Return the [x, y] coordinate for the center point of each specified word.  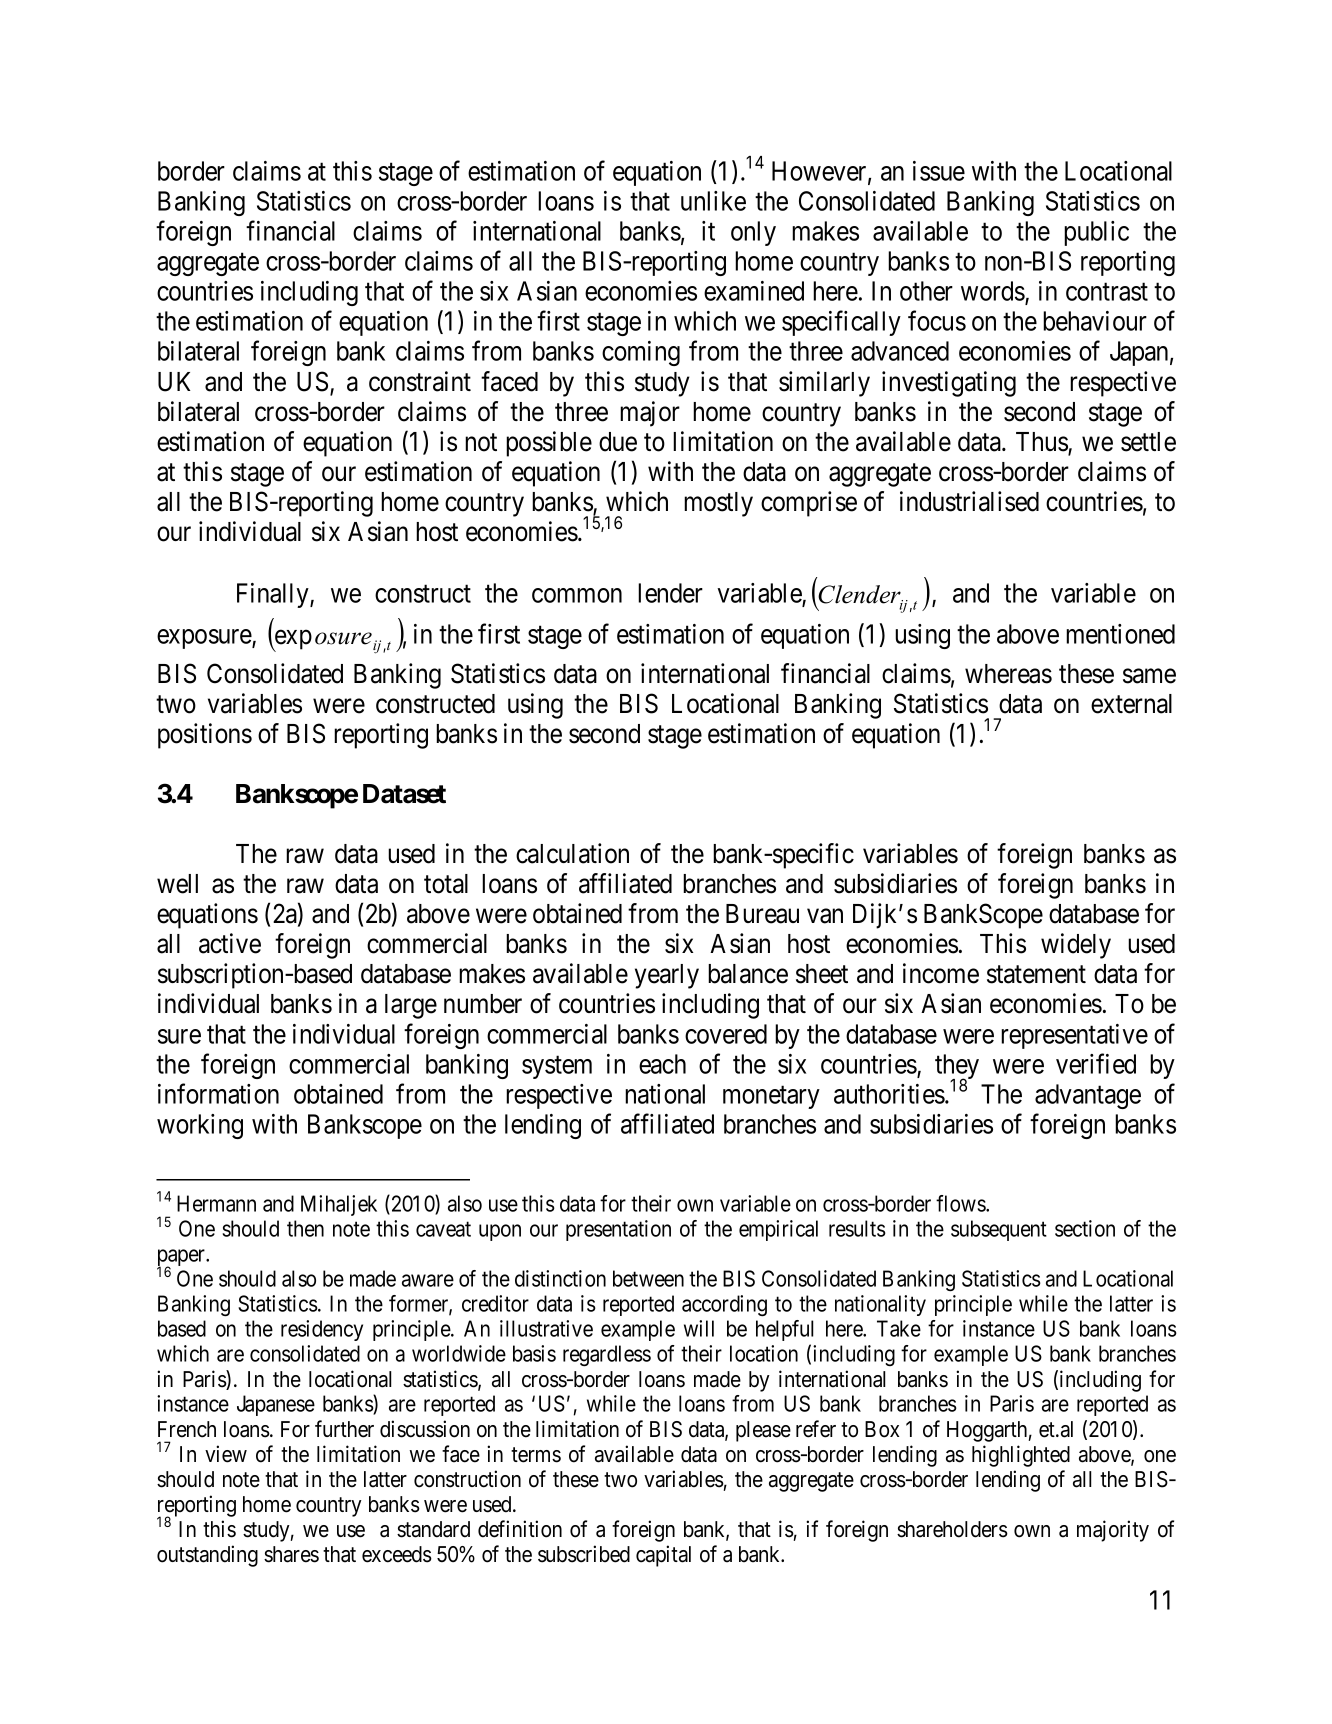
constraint [420, 381]
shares [291, 1554]
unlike [713, 201]
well [177, 884]
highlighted [1021, 1456]
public [1096, 233]
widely [1076, 946]
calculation [572, 853]
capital [663, 1556]
